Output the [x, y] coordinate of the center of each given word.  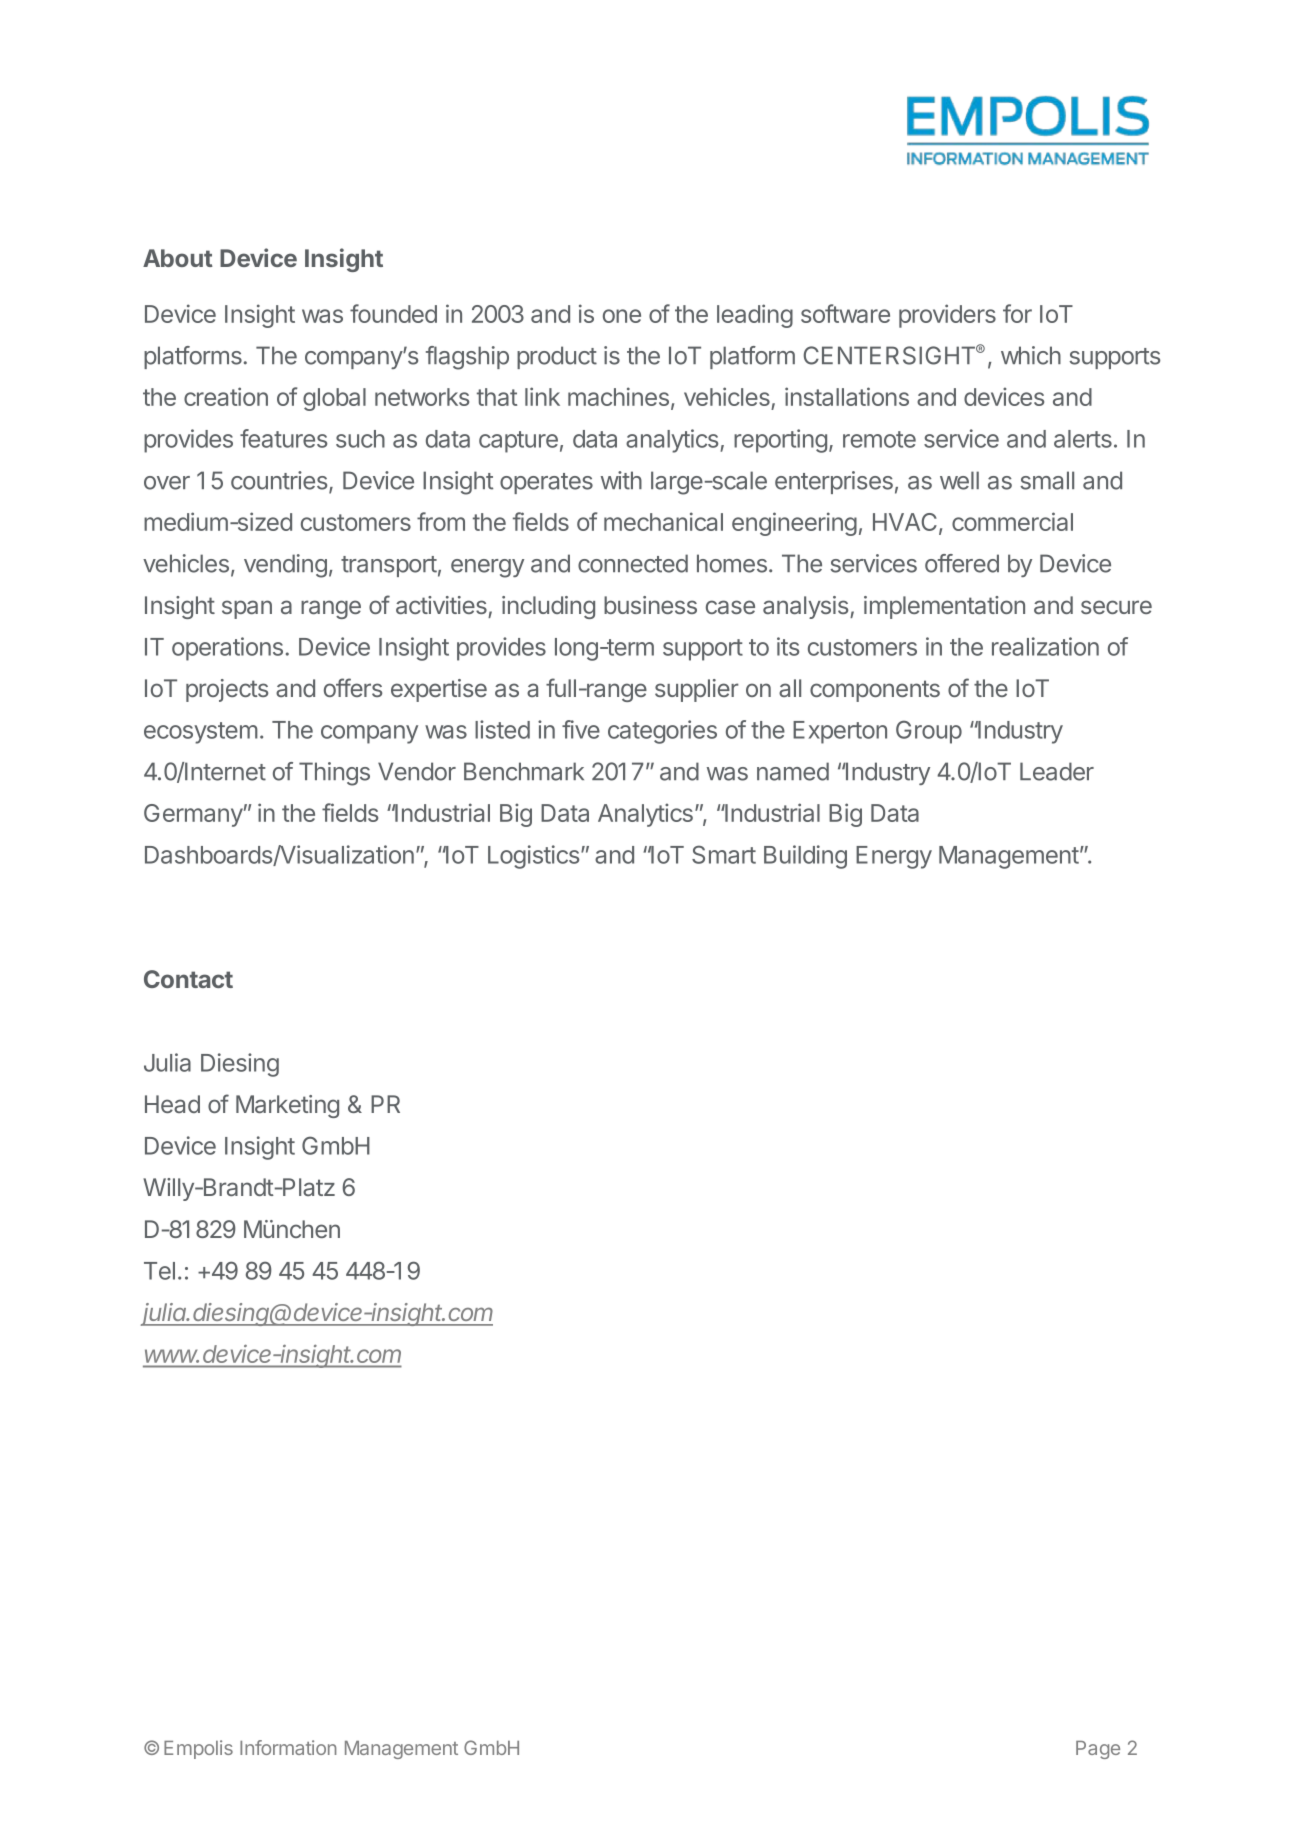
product [557, 357]
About [178, 258]
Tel [159, 1271]
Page [1098, 1750]
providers [947, 316]
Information [288, 1747]
